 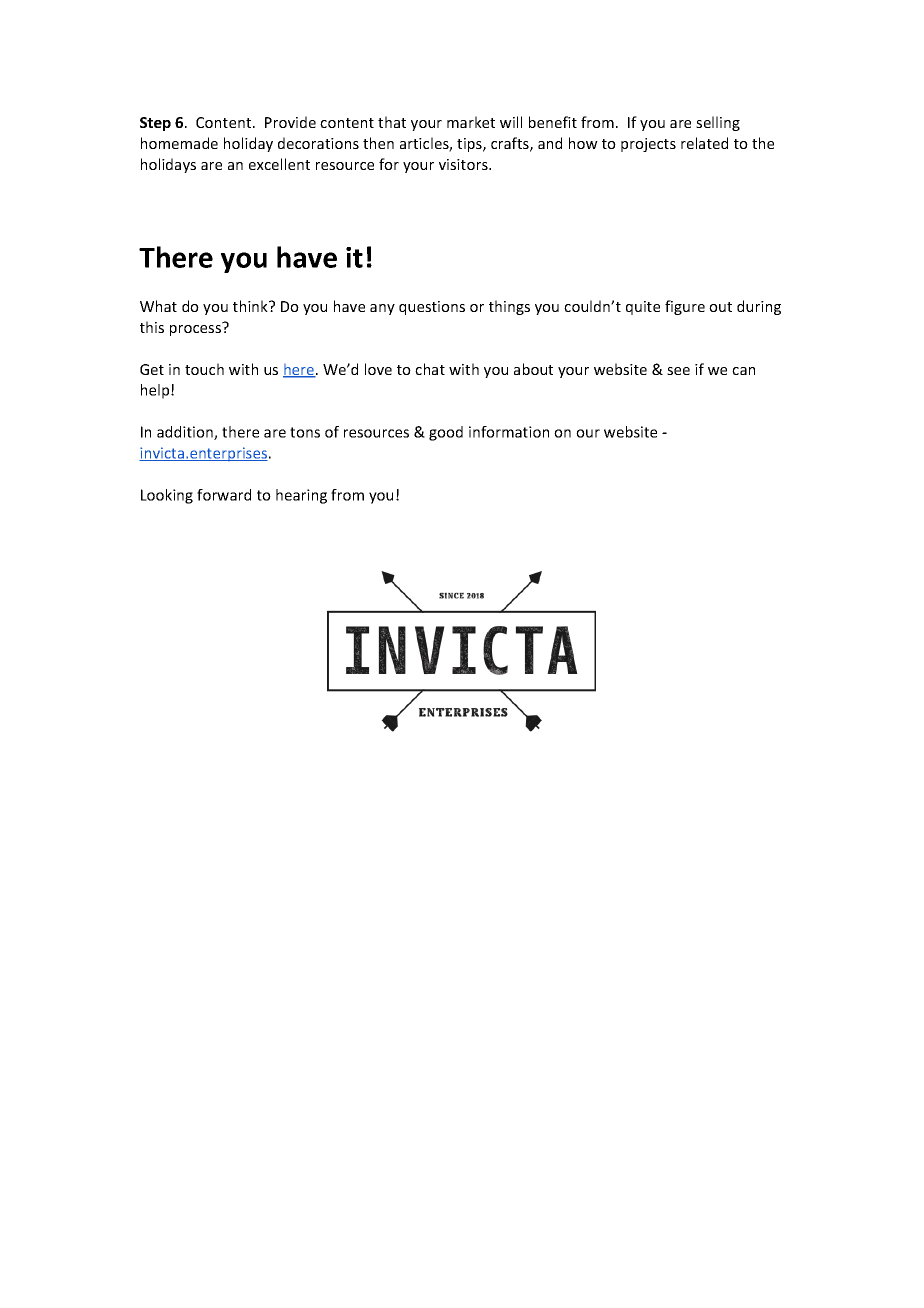 I want to click on market, so click(x=471, y=122).
